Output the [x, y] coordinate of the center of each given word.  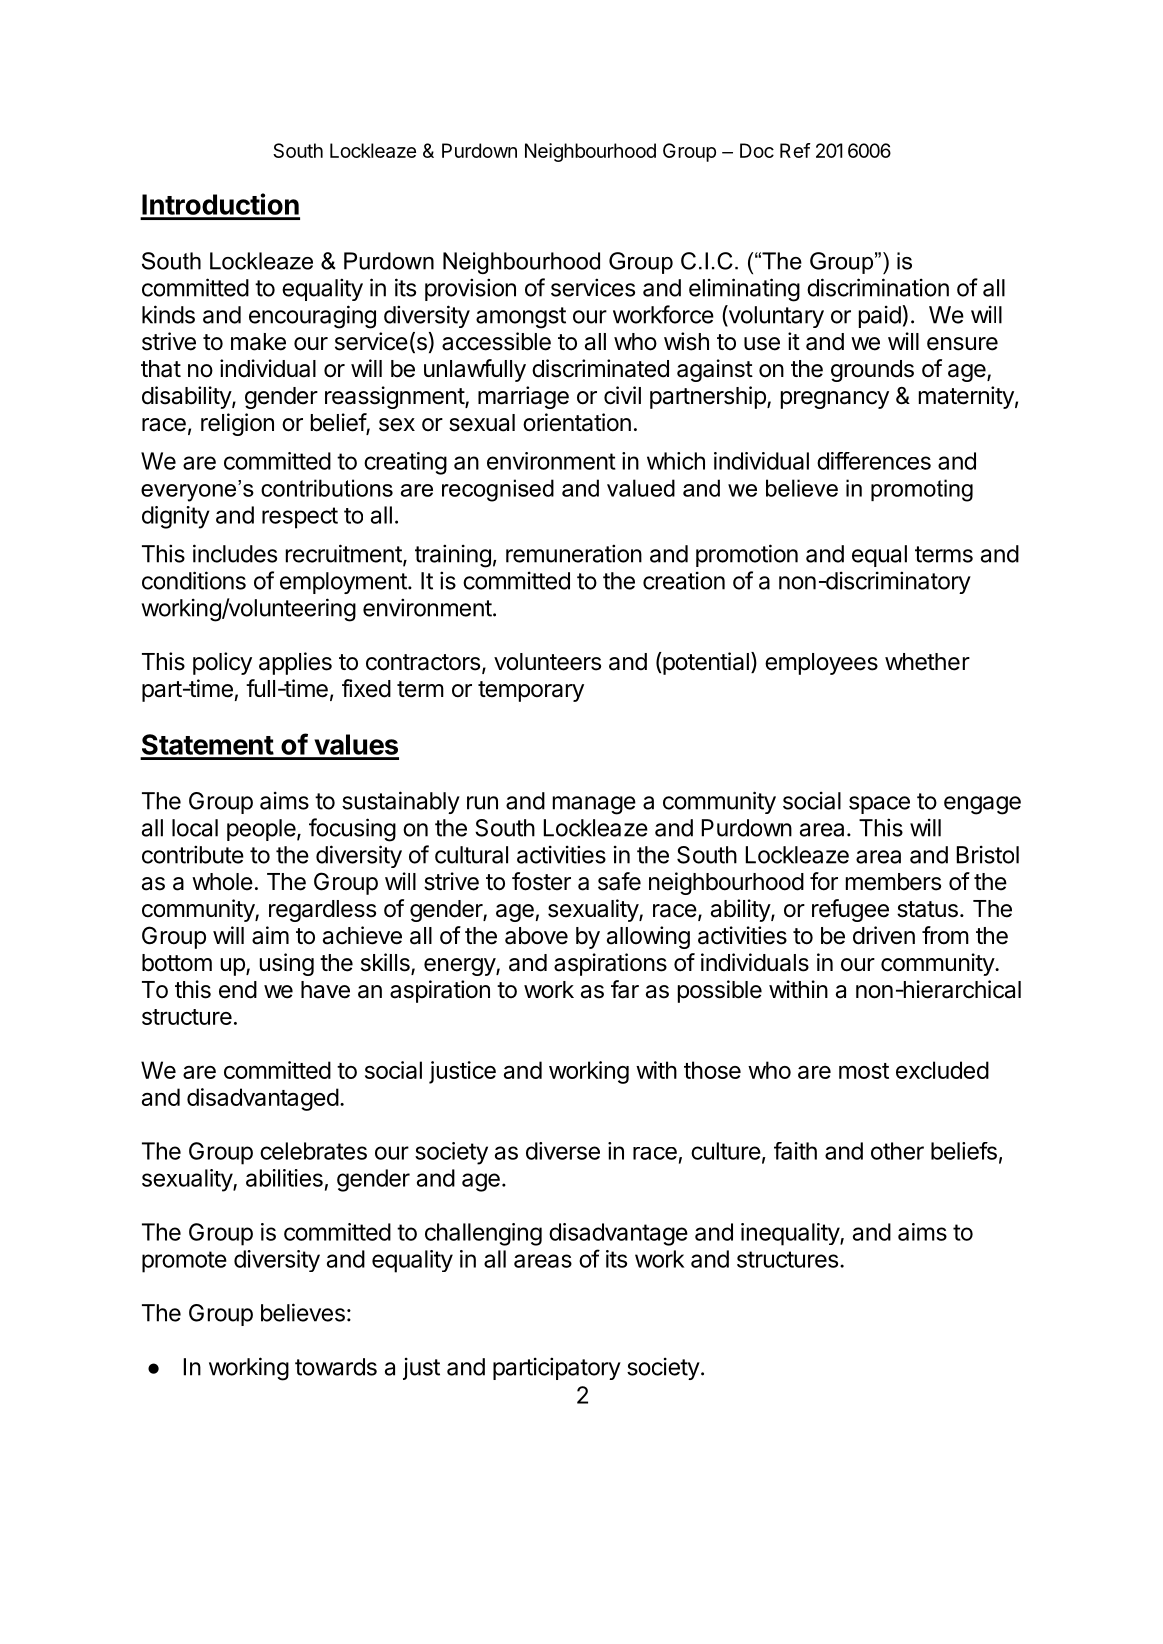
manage [594, 805]
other [897, 1151]
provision [470, 289]
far [625, 989]
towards [336, 1367]
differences [874, 461]
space [879, 805]
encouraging [312, 317]
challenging [483, 1234]
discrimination [878, 287]
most [864, 1071]
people [261, 830]
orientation [577, 422]
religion [237, 424]
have [325, 990]
